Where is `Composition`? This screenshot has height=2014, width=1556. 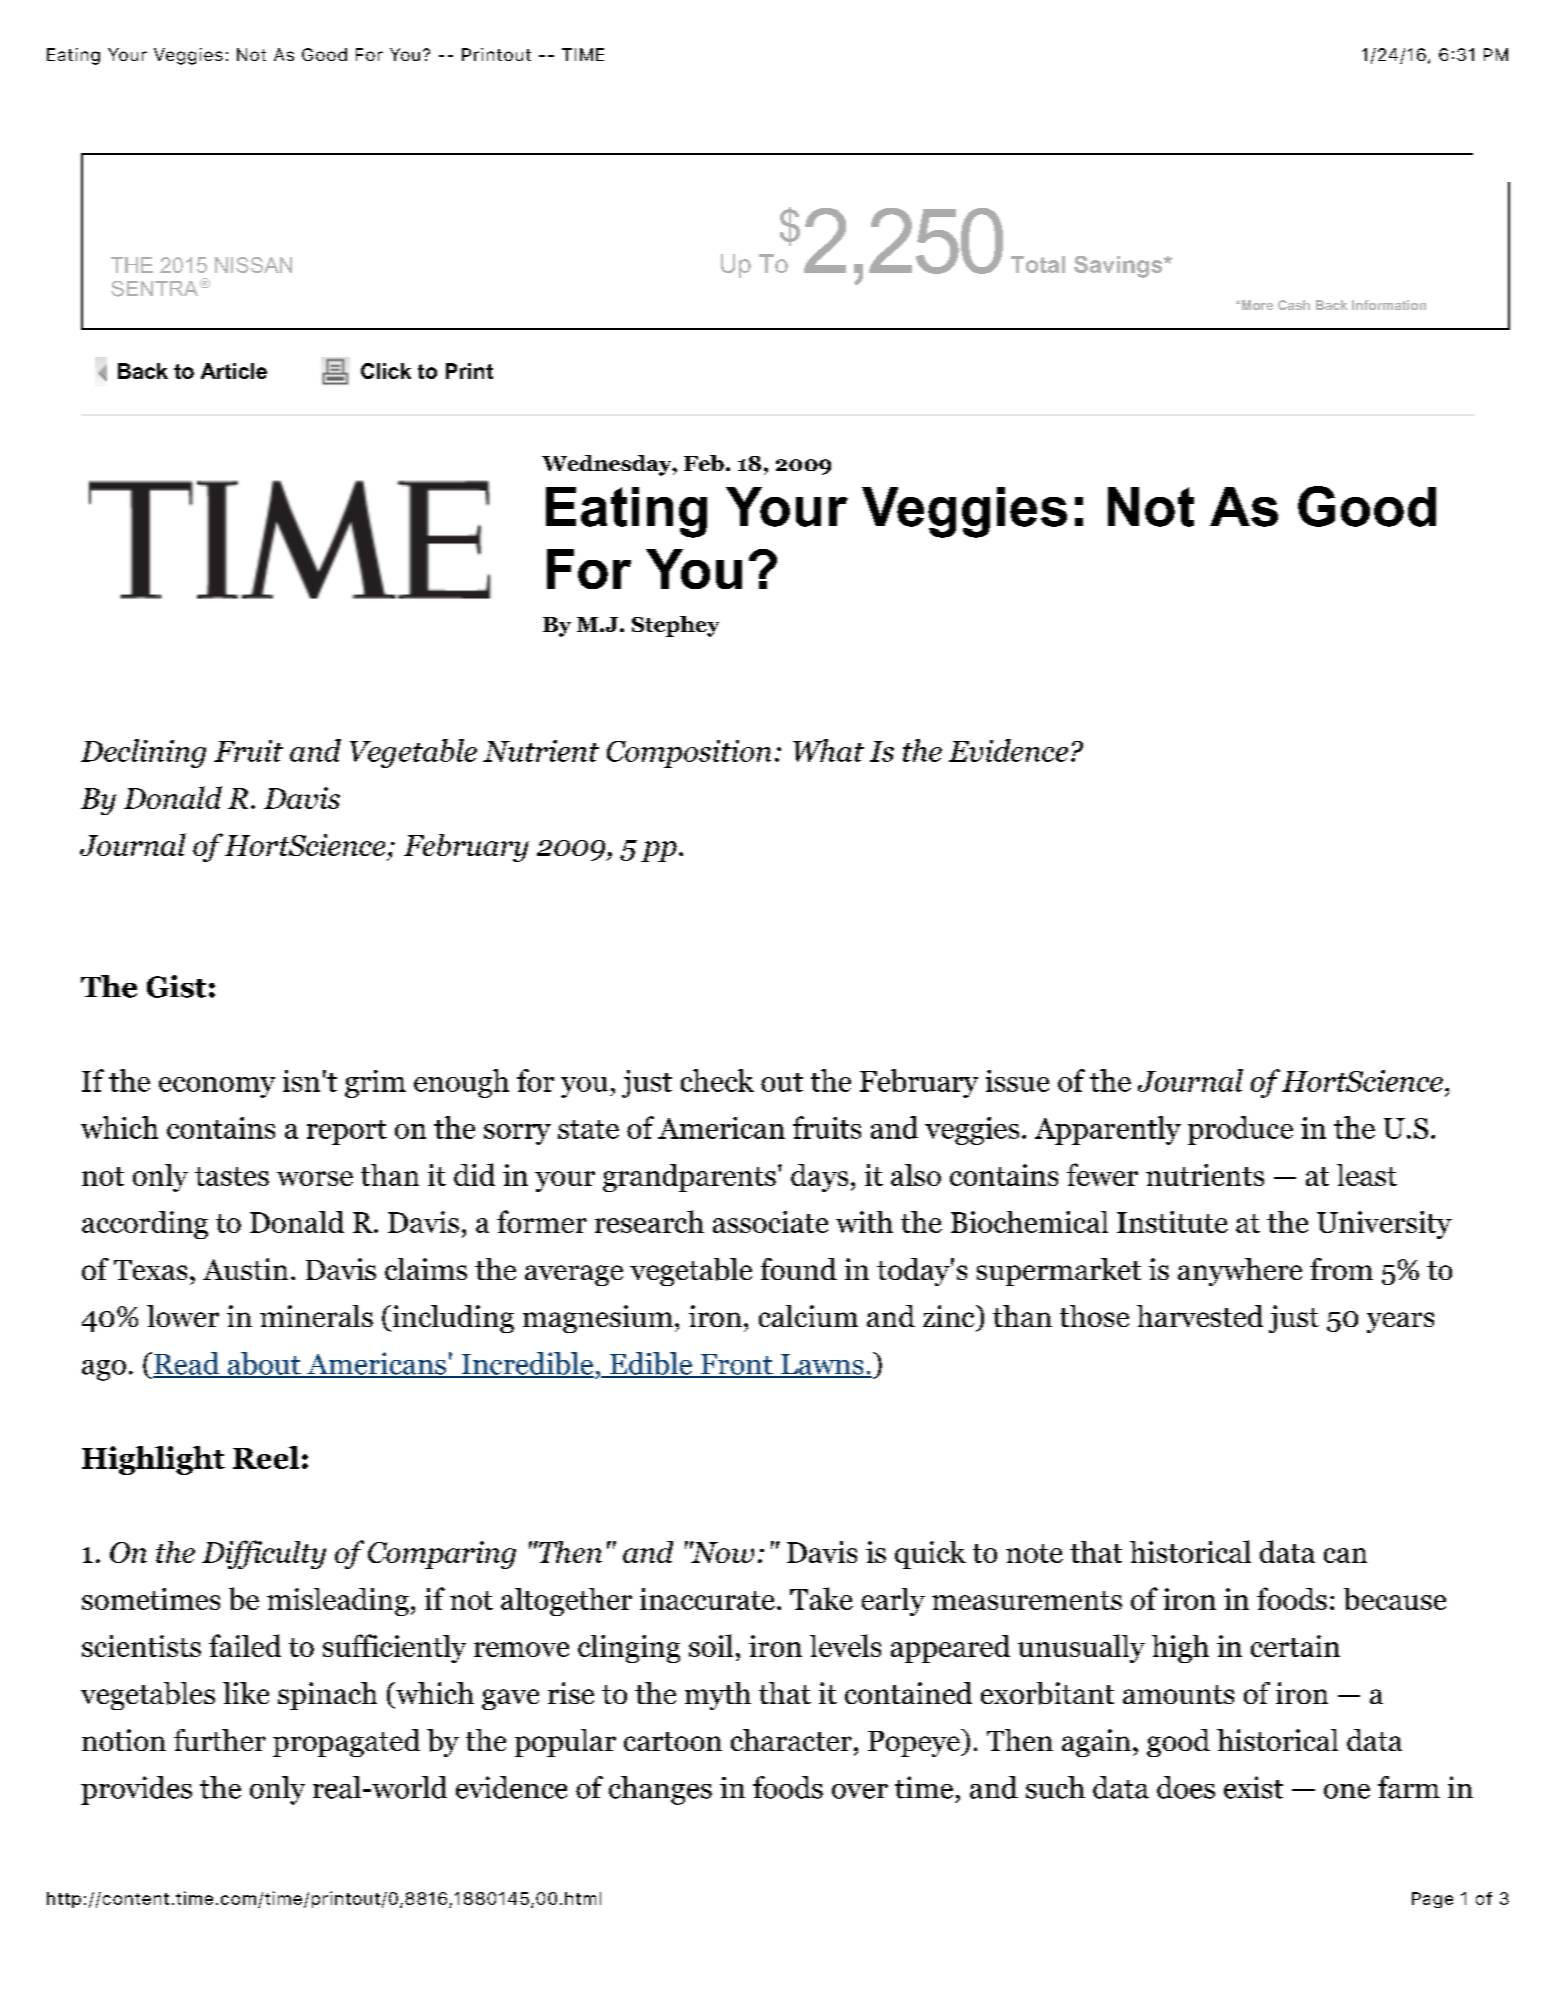 Composition is located at coordinates (689, 754).
